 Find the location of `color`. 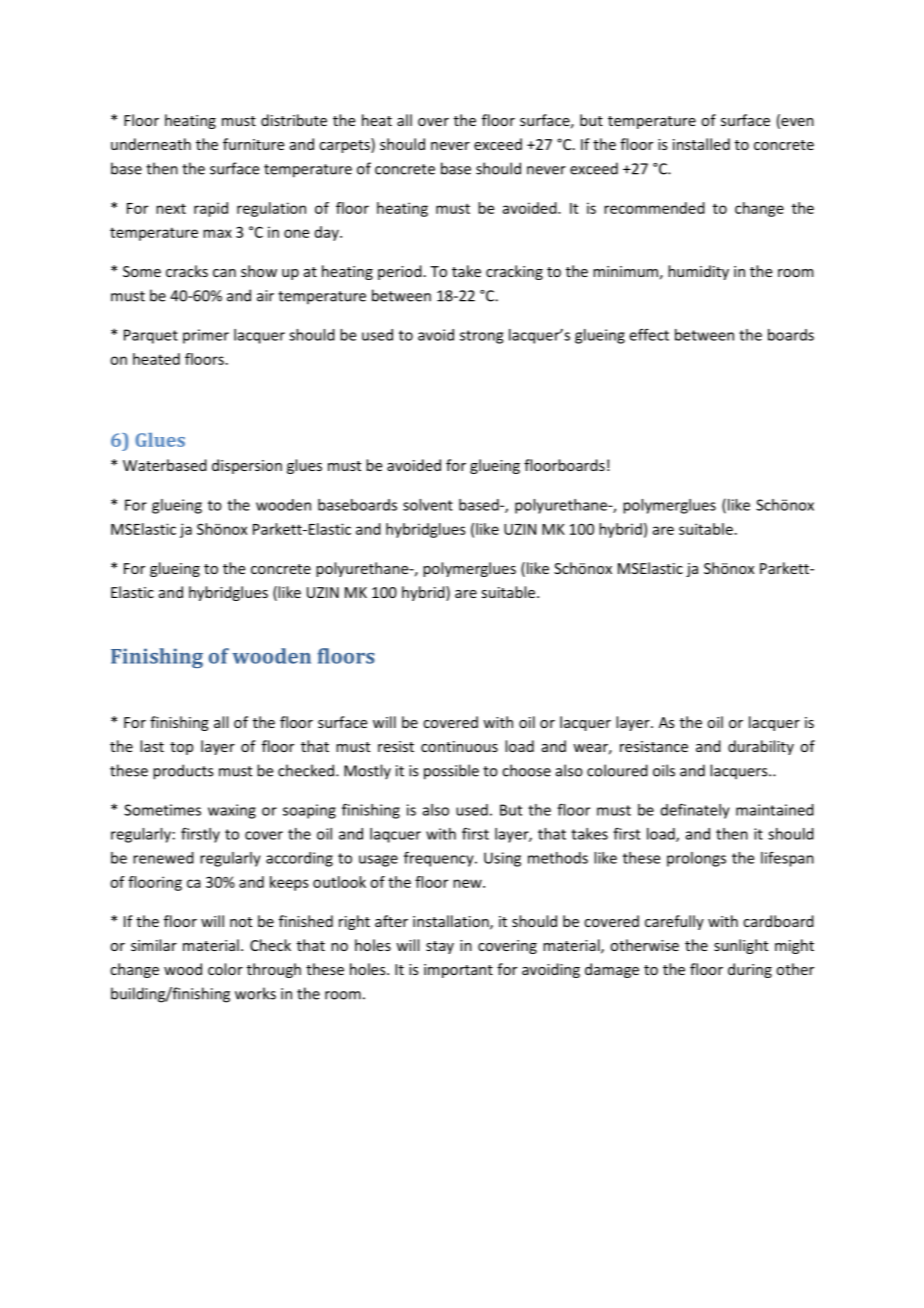

color is located at coordinates (225, 969).
